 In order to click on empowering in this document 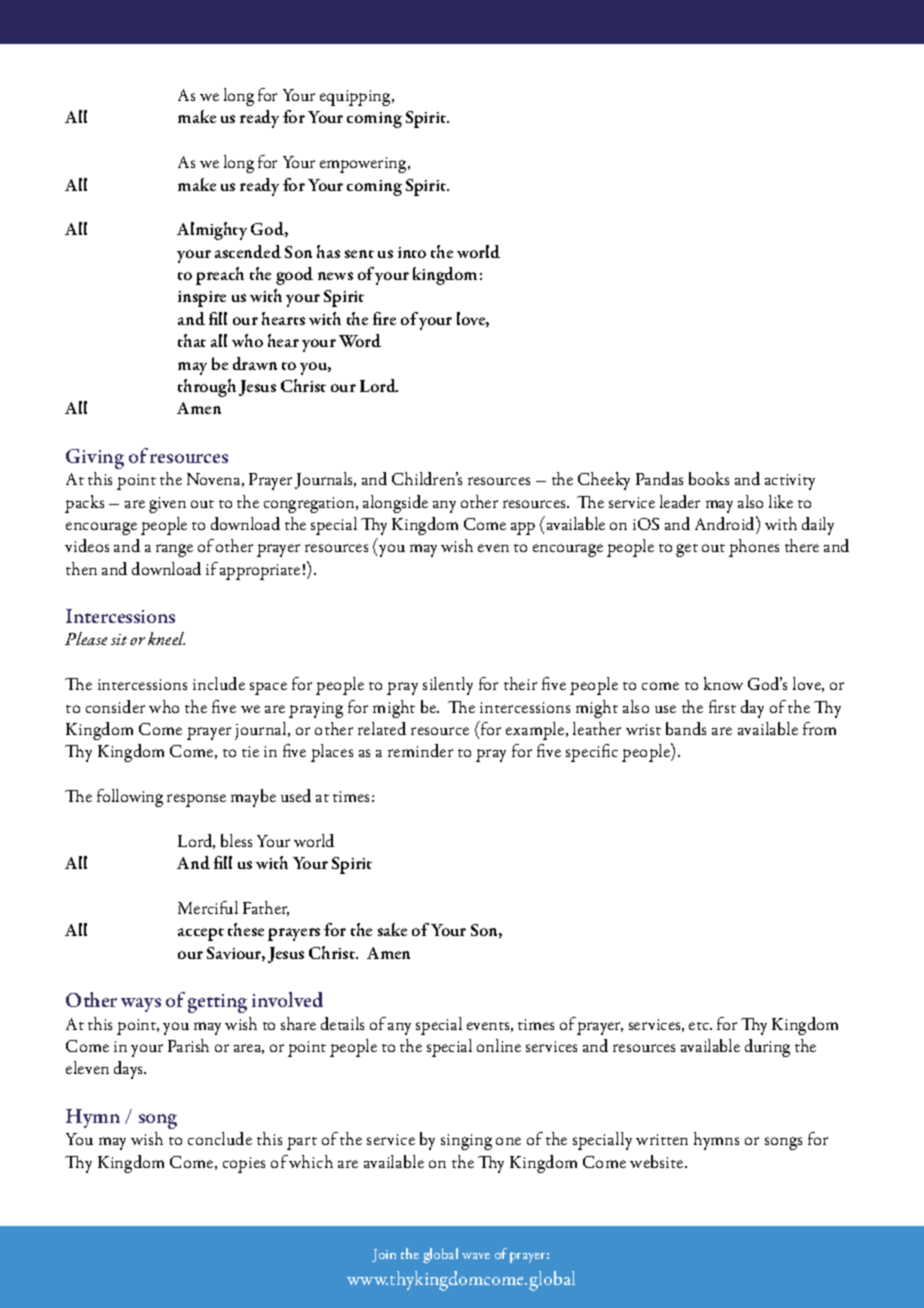, I will do `click(364, 165)`.
